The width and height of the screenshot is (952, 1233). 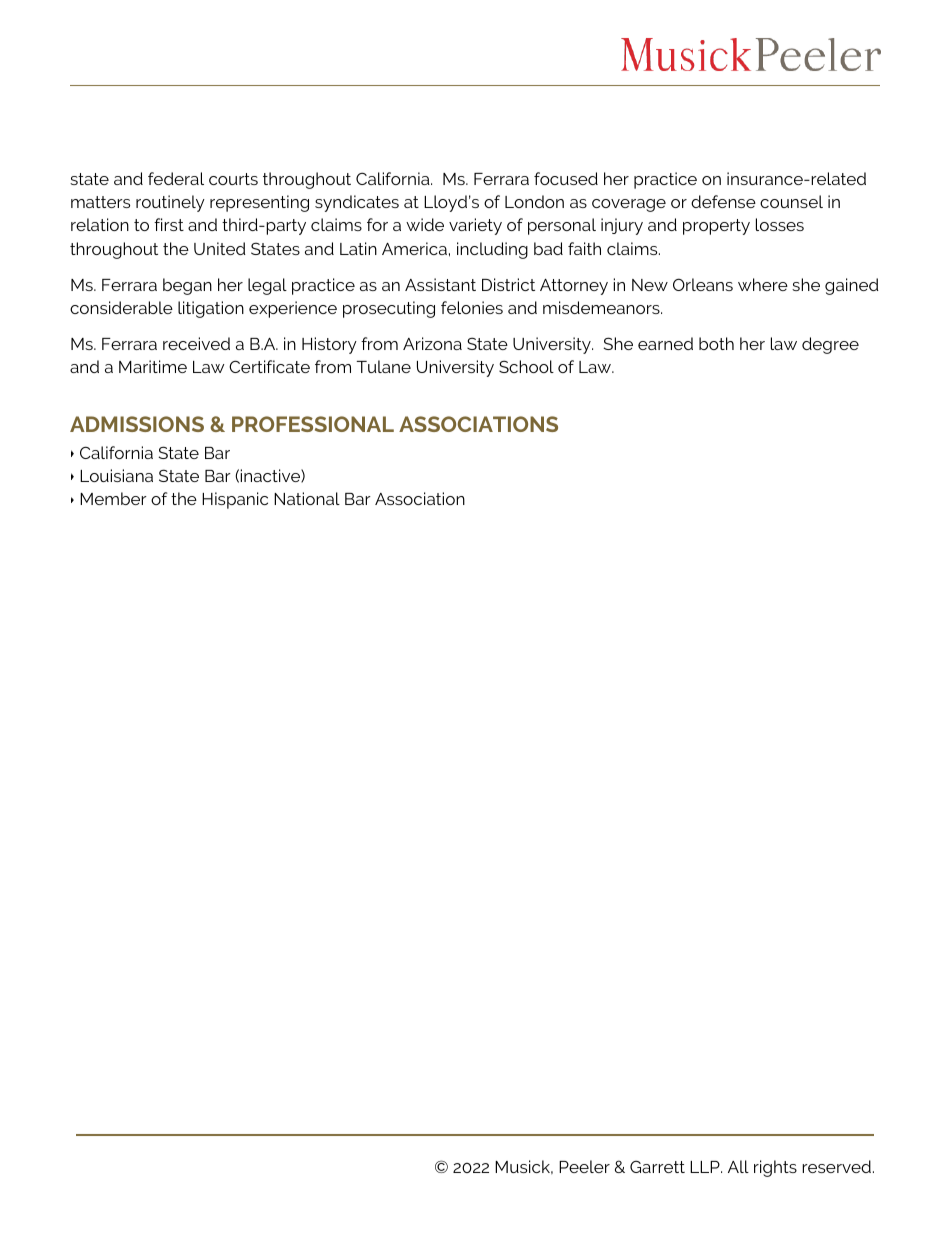 I want to click on Garrett, so click(x=657, y=1166).
